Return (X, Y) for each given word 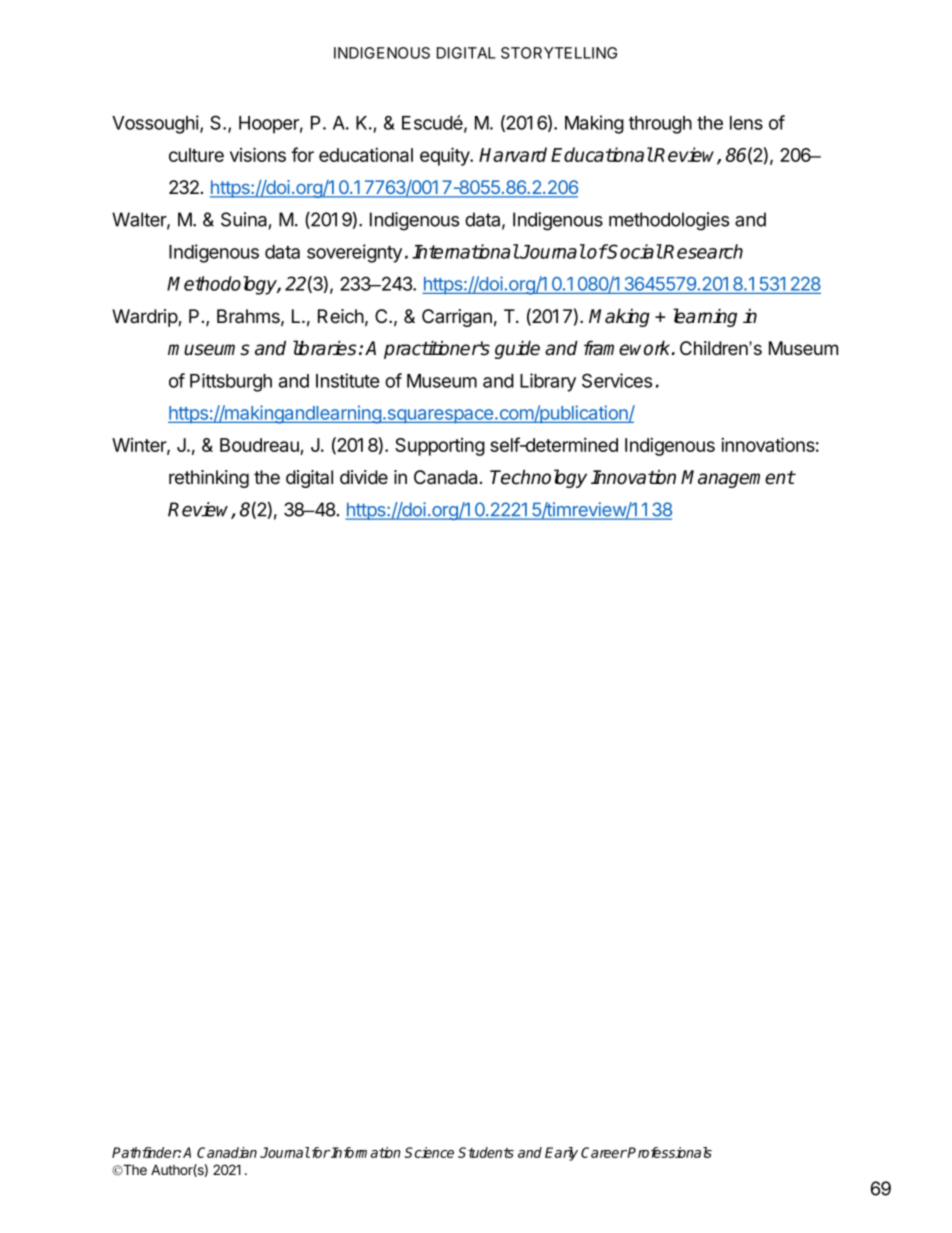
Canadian (227, 1152)
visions (258, 154)
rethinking (209, 479)
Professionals (669, 1152)
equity (445, 156)
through (660, 125)
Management (738, 479)
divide (364, 477)
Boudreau (260, 446)
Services (617, 380)
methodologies (669, 221)
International (465, 251)
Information (365, 1152)
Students (486, 1152)
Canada (445, 477)
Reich (341, 316)
